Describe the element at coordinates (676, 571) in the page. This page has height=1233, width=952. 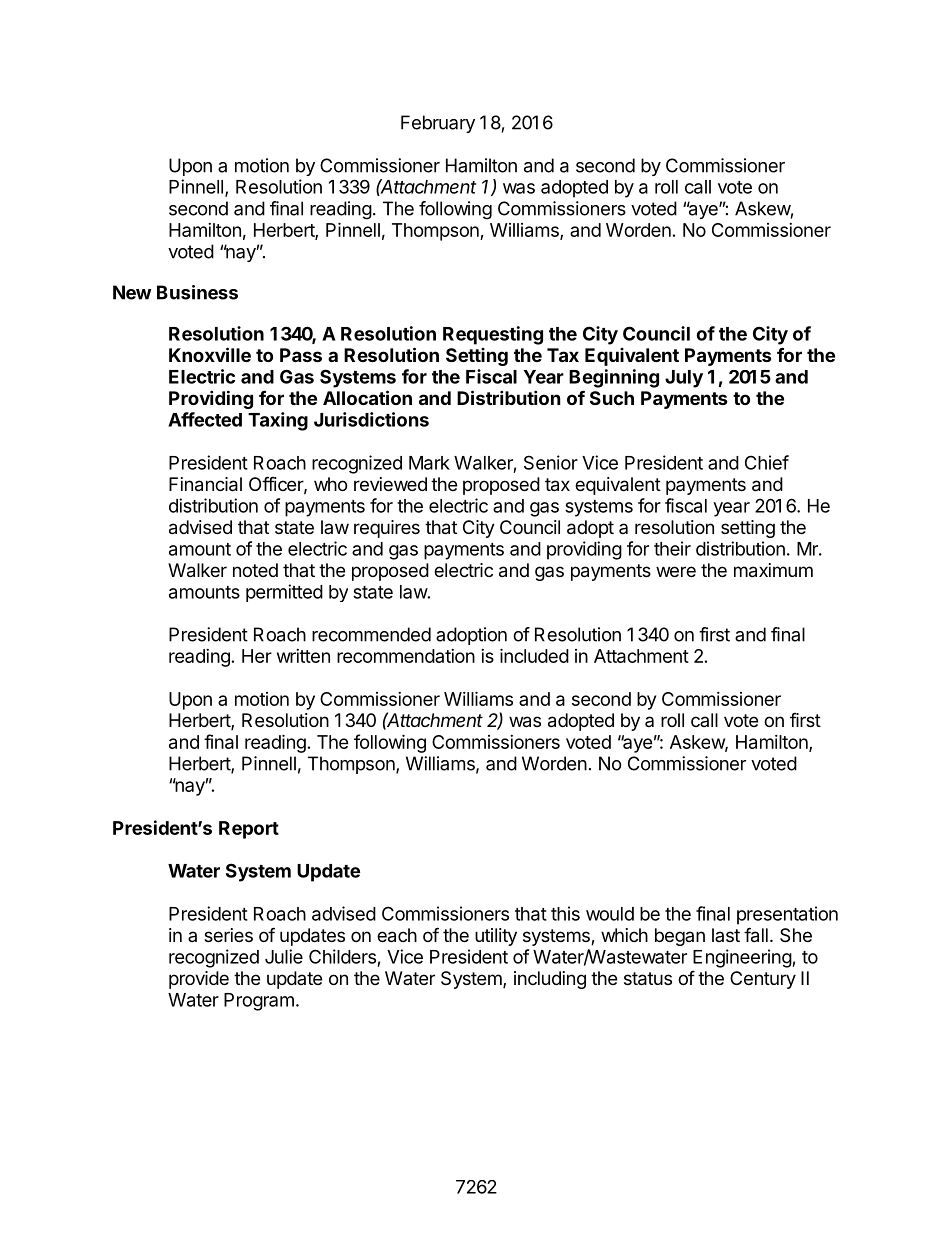
I see `were` at that location.
